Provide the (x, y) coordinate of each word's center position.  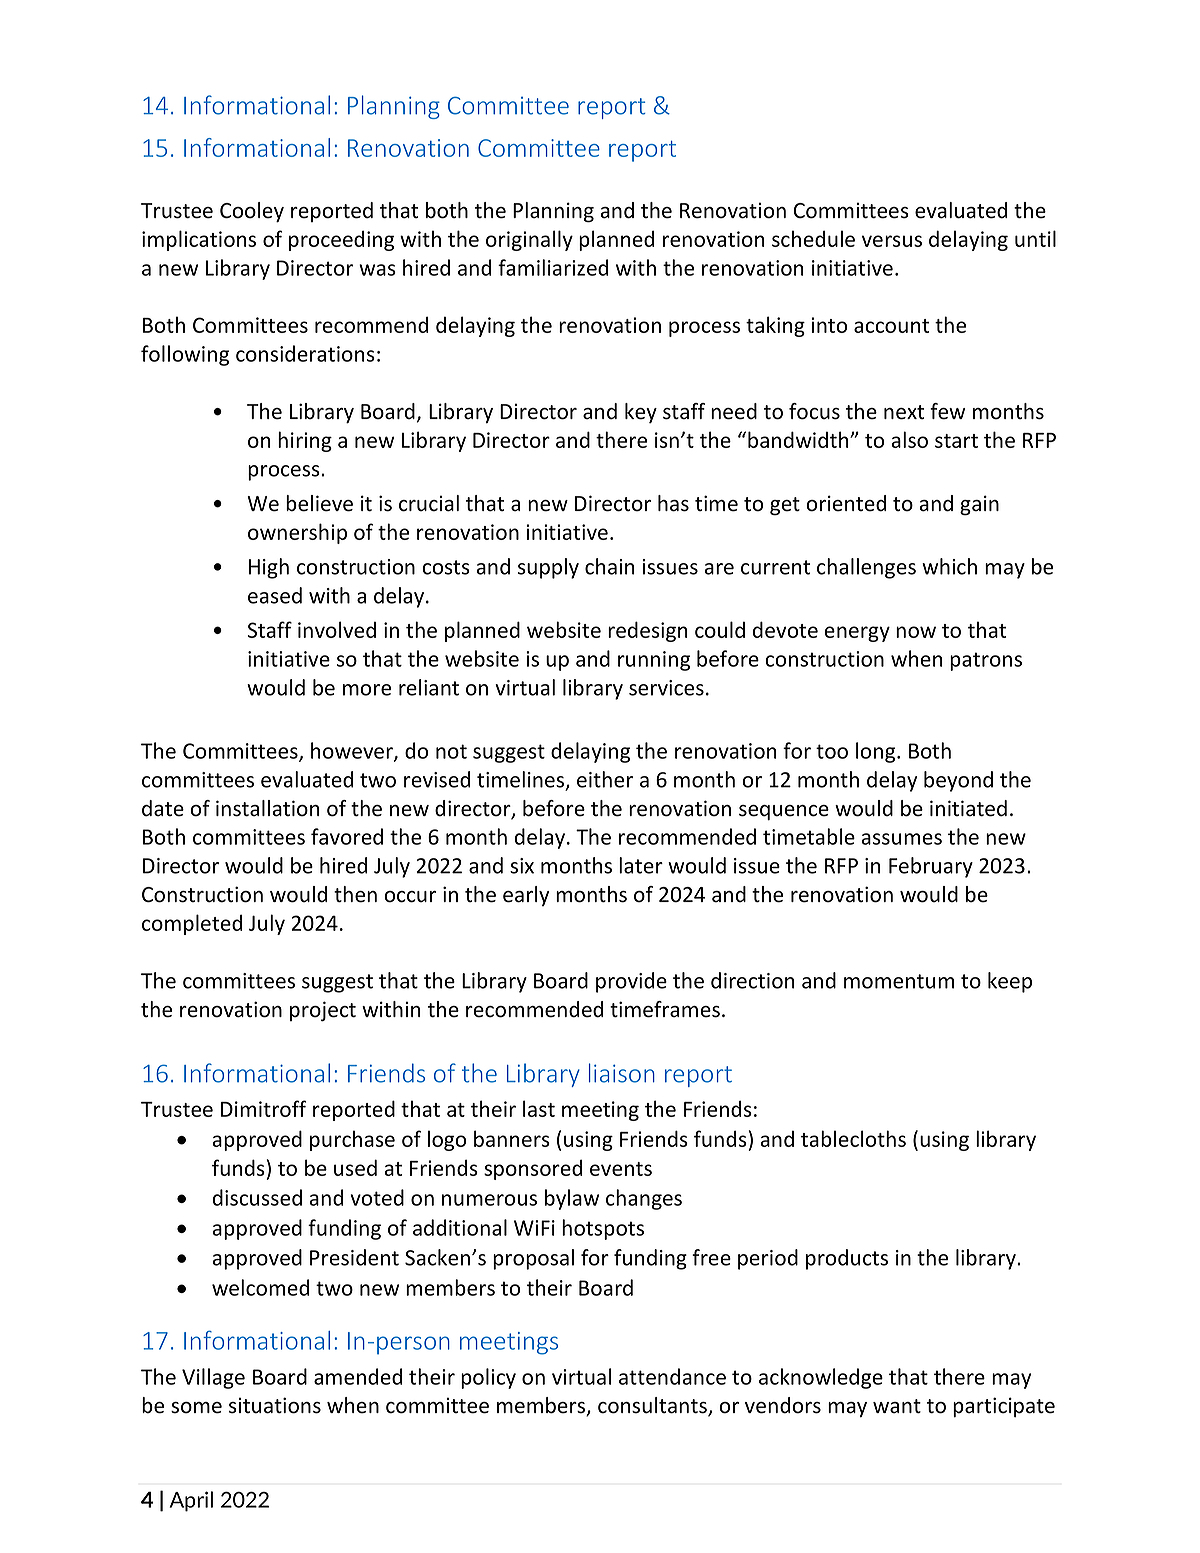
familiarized (553, 267)
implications (199, 240)
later (641, 865)
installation (267, 808)
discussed (257, 1197)
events (621, 1169)
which (949, 566)
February (931, 867)
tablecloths (853, 1138)
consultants (653, 1406)
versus (892, 241)
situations (275, 1405)
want (897, 1406)
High (269, 568)
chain (609, 566)
